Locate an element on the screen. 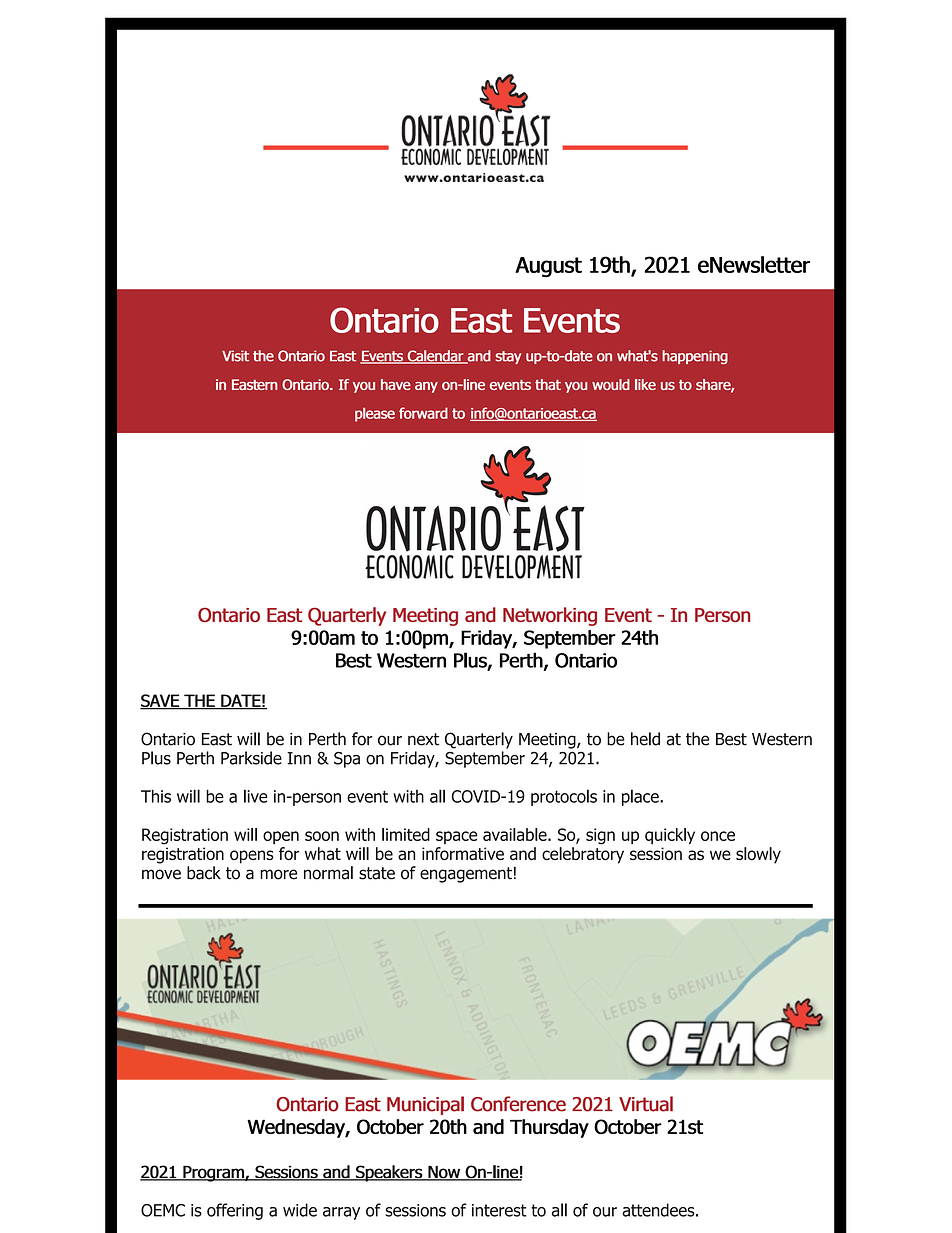 This screenshot has width=952, height=1233. happening is located at coordinates (695, 357).
